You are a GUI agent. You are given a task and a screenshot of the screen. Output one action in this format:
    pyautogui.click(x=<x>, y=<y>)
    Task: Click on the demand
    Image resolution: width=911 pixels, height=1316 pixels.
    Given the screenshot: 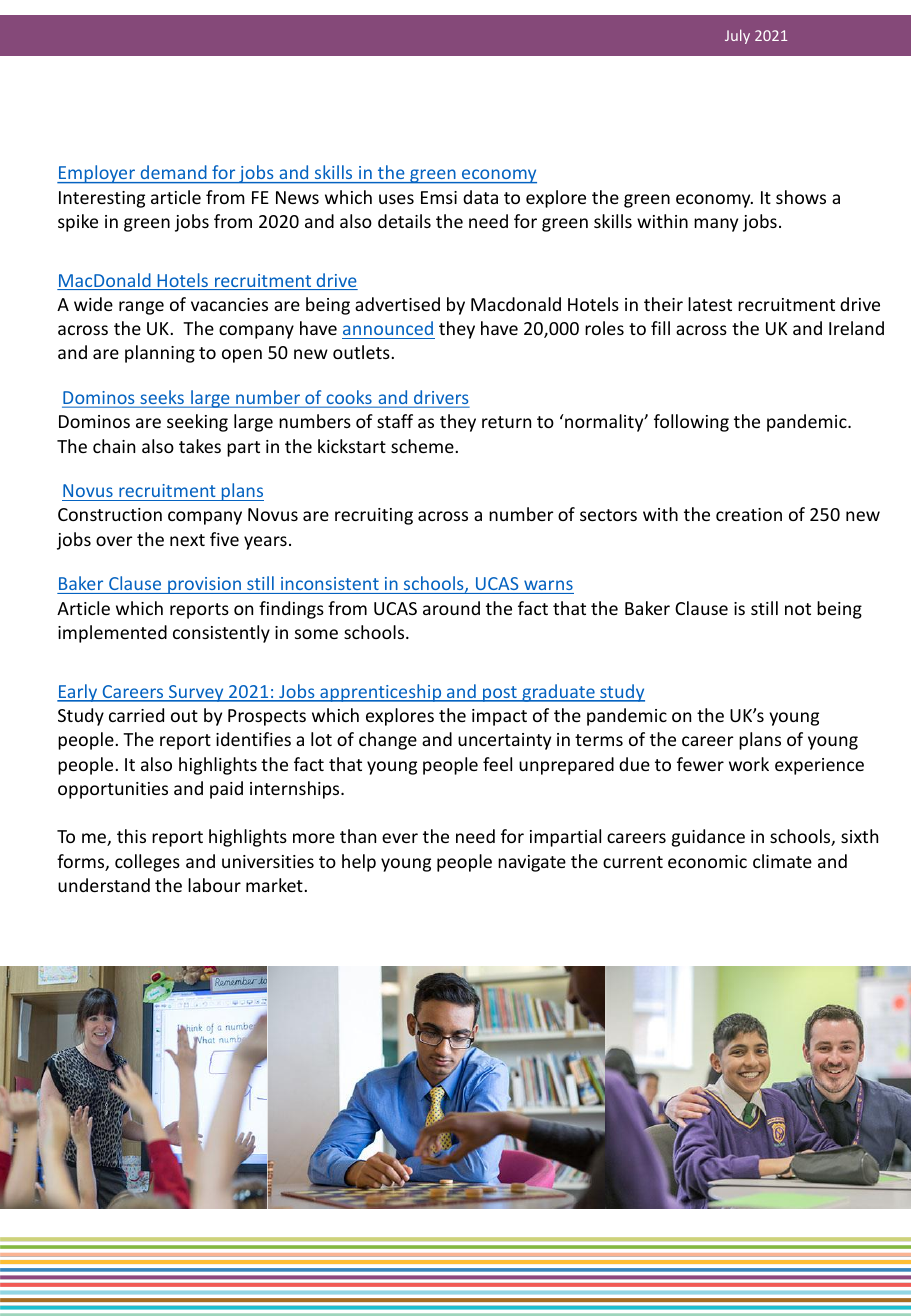 What is the action you would take?
    pyautogui.click(x=173, y=172)
